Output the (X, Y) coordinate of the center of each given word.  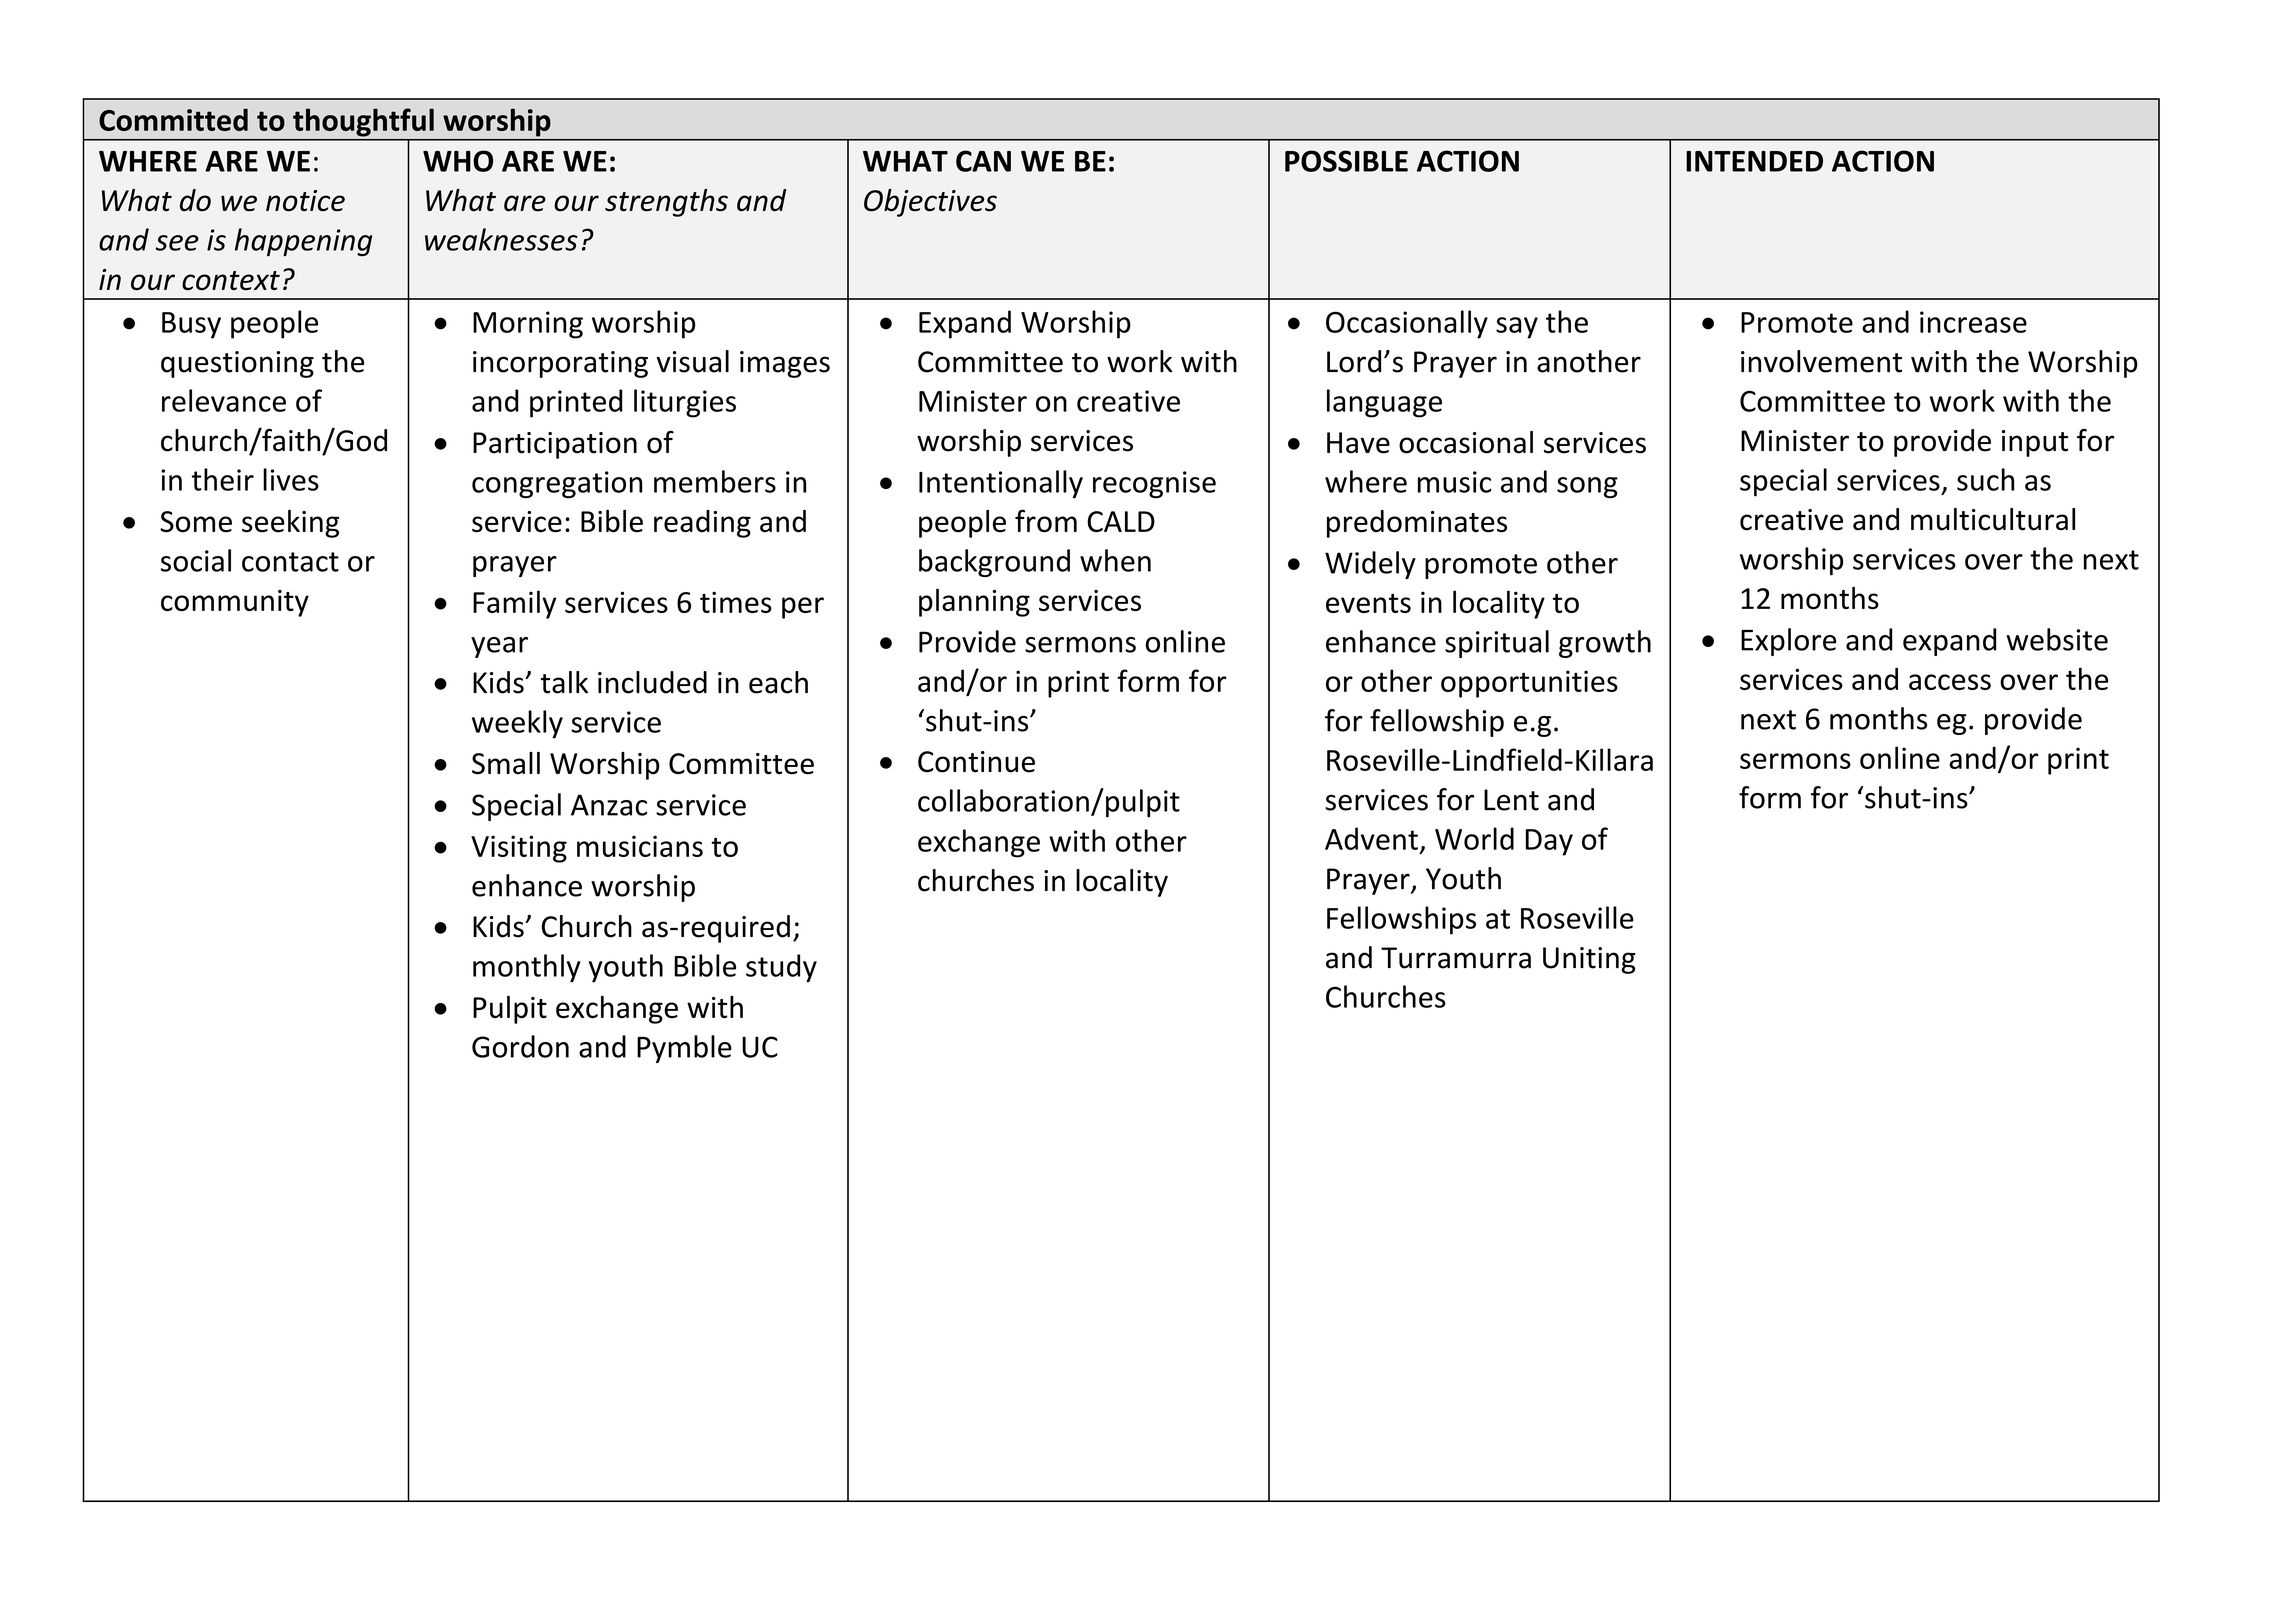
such (1985, 479)
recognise (1154, 484)
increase (1973, 322)
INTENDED (1754, 161)
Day (1549, 842)
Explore (1789, 642)
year (499, 647)
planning (974, 602)
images (785, 364)
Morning (528, 325)
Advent (1371, 838)
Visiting (519, 849)
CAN (983, 161)
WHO (458, 161)
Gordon (520, 1046)
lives (291, 479)
